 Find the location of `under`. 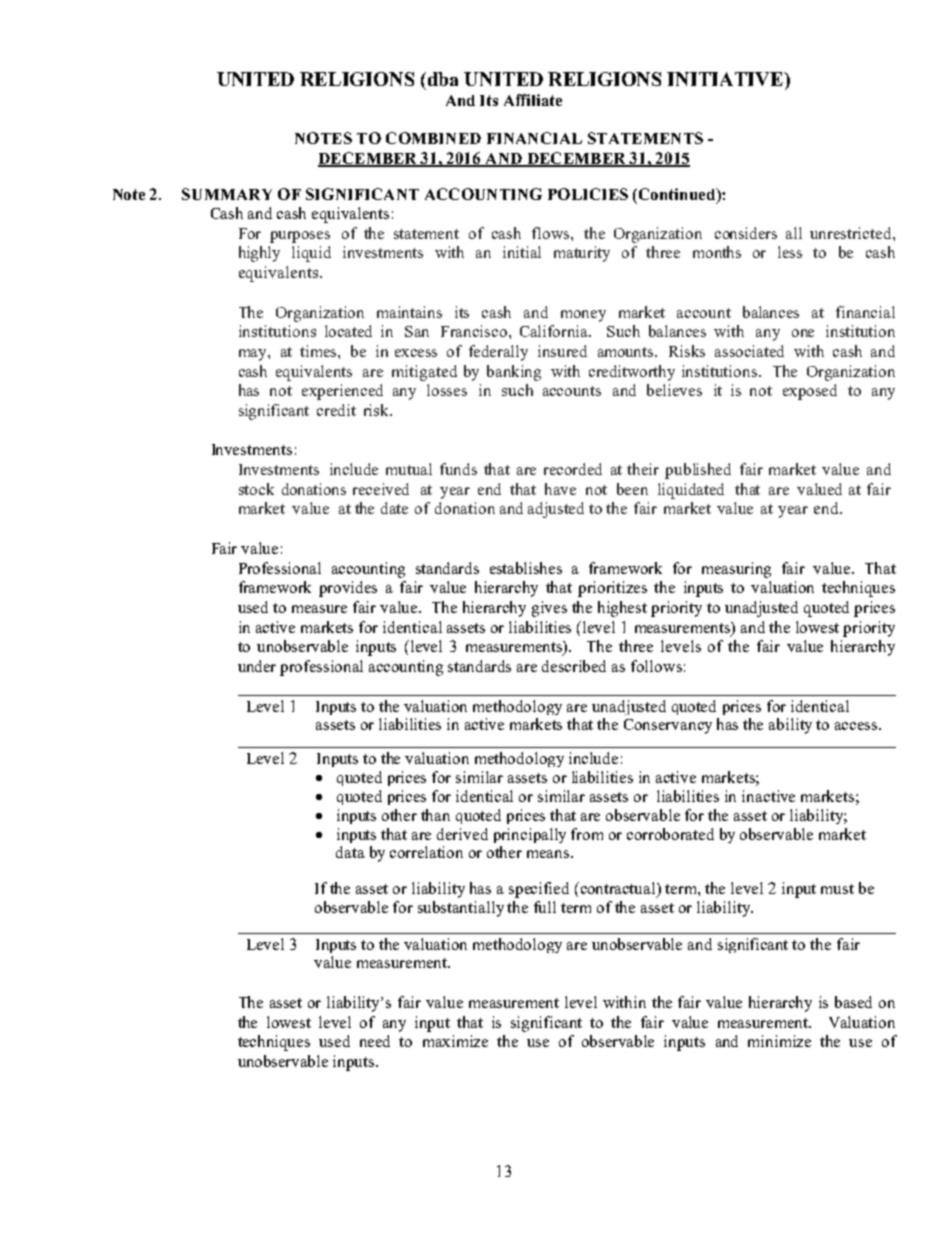

under is located at coordinates (257, 666).
